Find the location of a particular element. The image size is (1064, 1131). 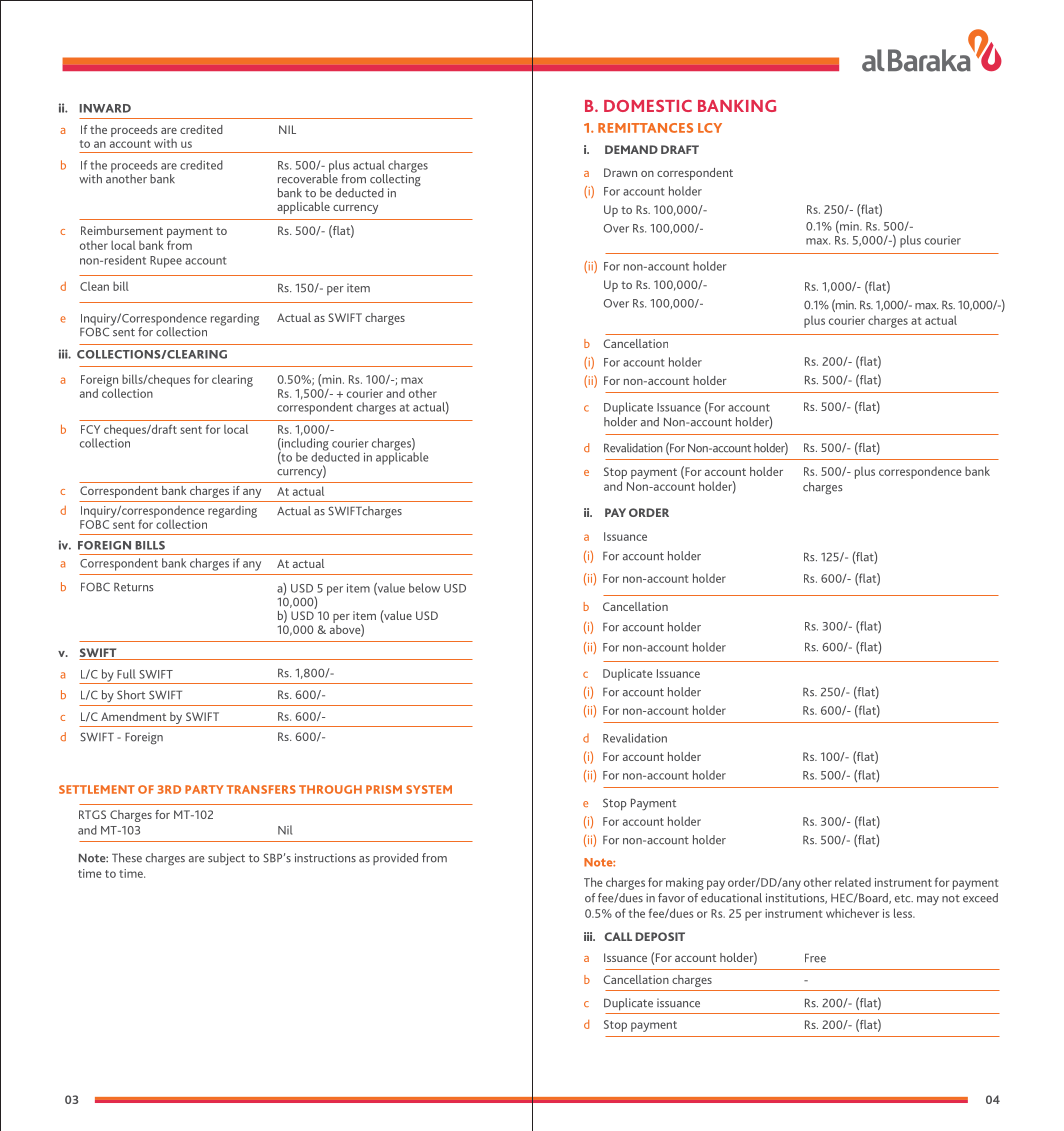

Amendment is located at coordinates (133, 716).
